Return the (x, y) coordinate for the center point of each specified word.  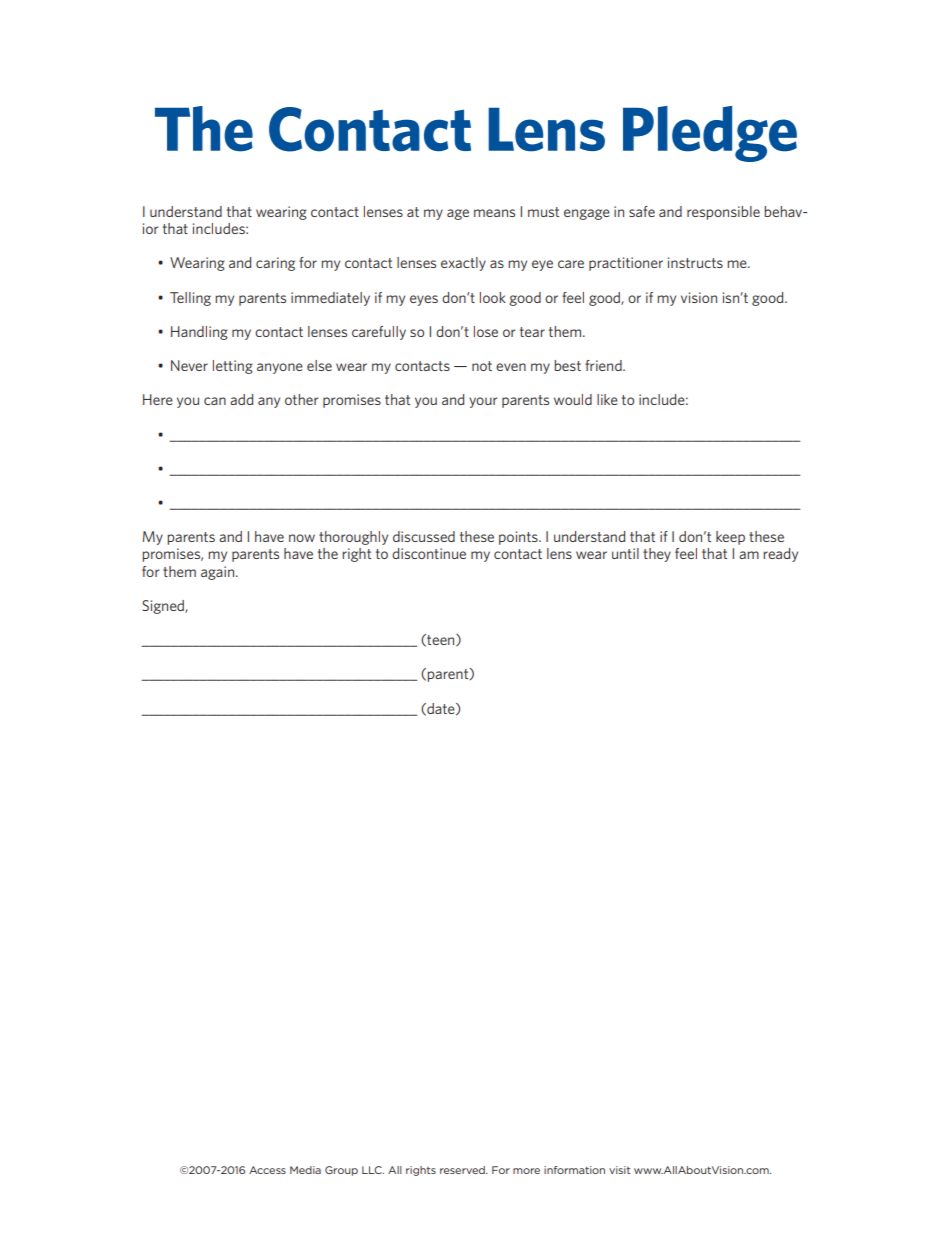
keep (730, 538)
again (217, 573)
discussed (424, 536)
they (657, 555)
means (494, 213)
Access (267, 1170)
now (302, 538)
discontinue (429, 553)
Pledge (710, 134)
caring (275, 264)
